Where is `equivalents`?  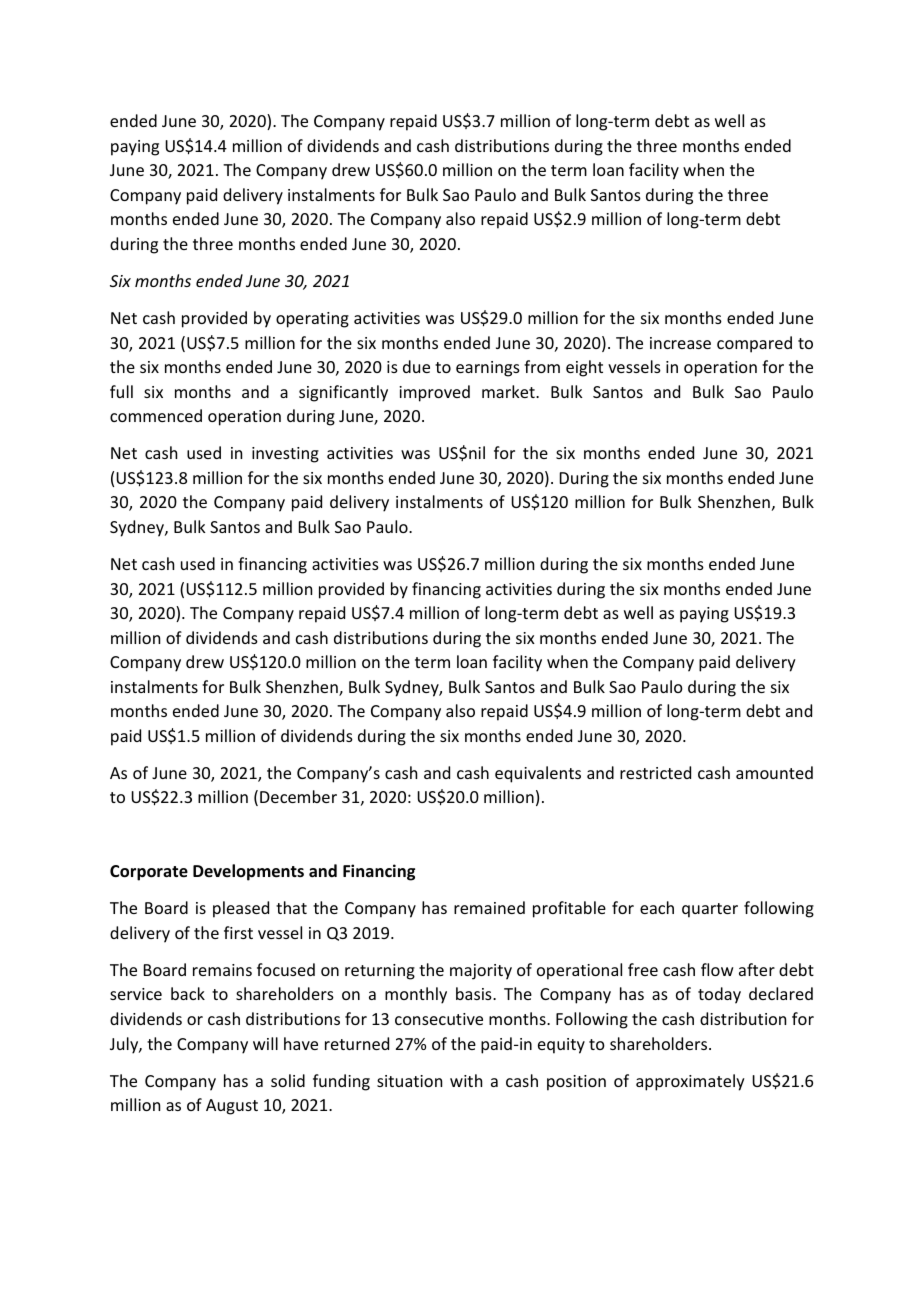 equivalents is located at coordinates (538, 774).
